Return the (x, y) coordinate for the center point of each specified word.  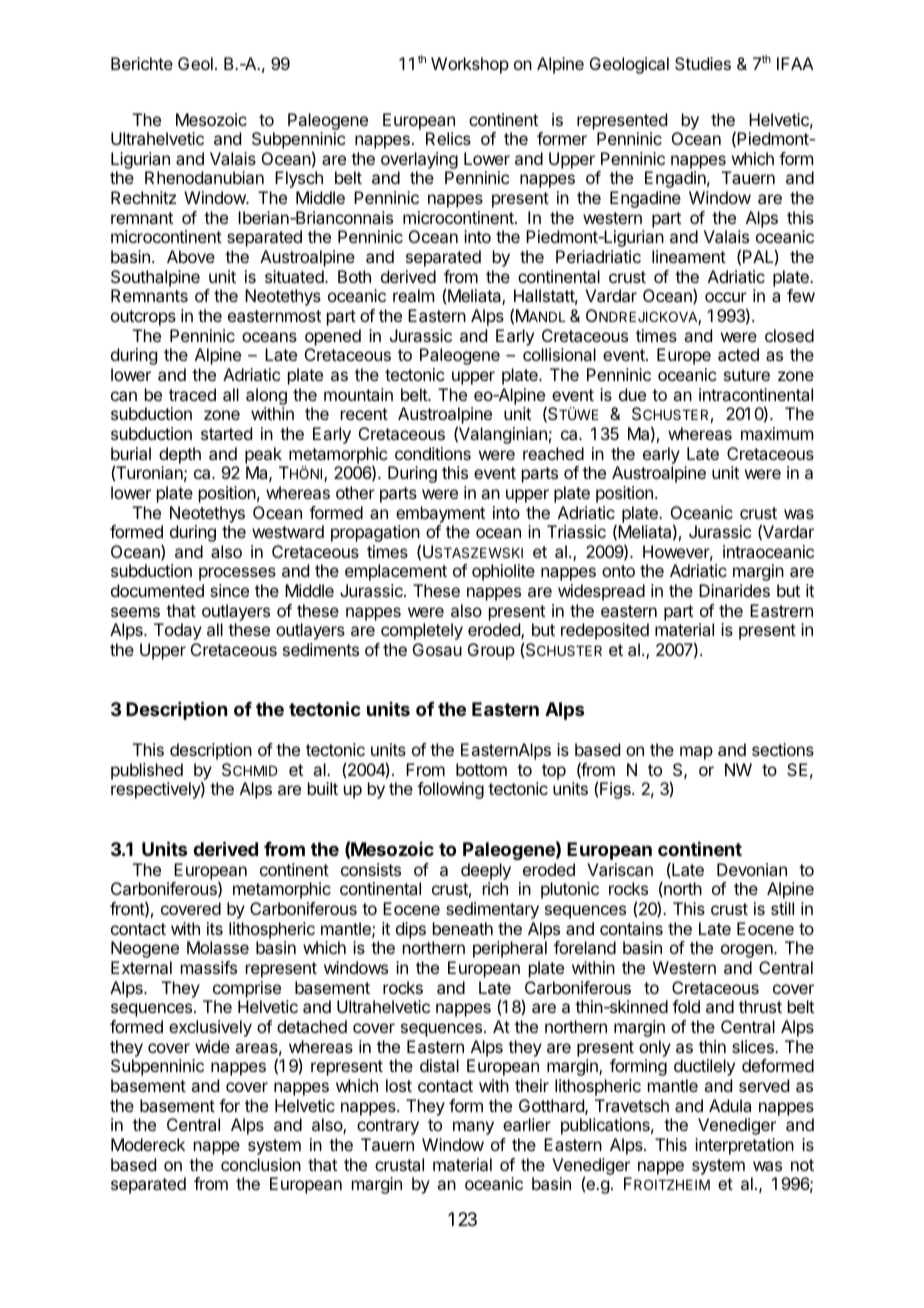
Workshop (470, 65)
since (229, 590)
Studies (703, 63)
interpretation (744, 1146)
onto (618, 571)
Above (191, 256)
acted (738, 354)
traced (192, 394)
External (141, 967)
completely (422, 631)
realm (413, 295)
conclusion (261, 1164)
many (473, 1128)
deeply (486, 871)
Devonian (752, 869)
